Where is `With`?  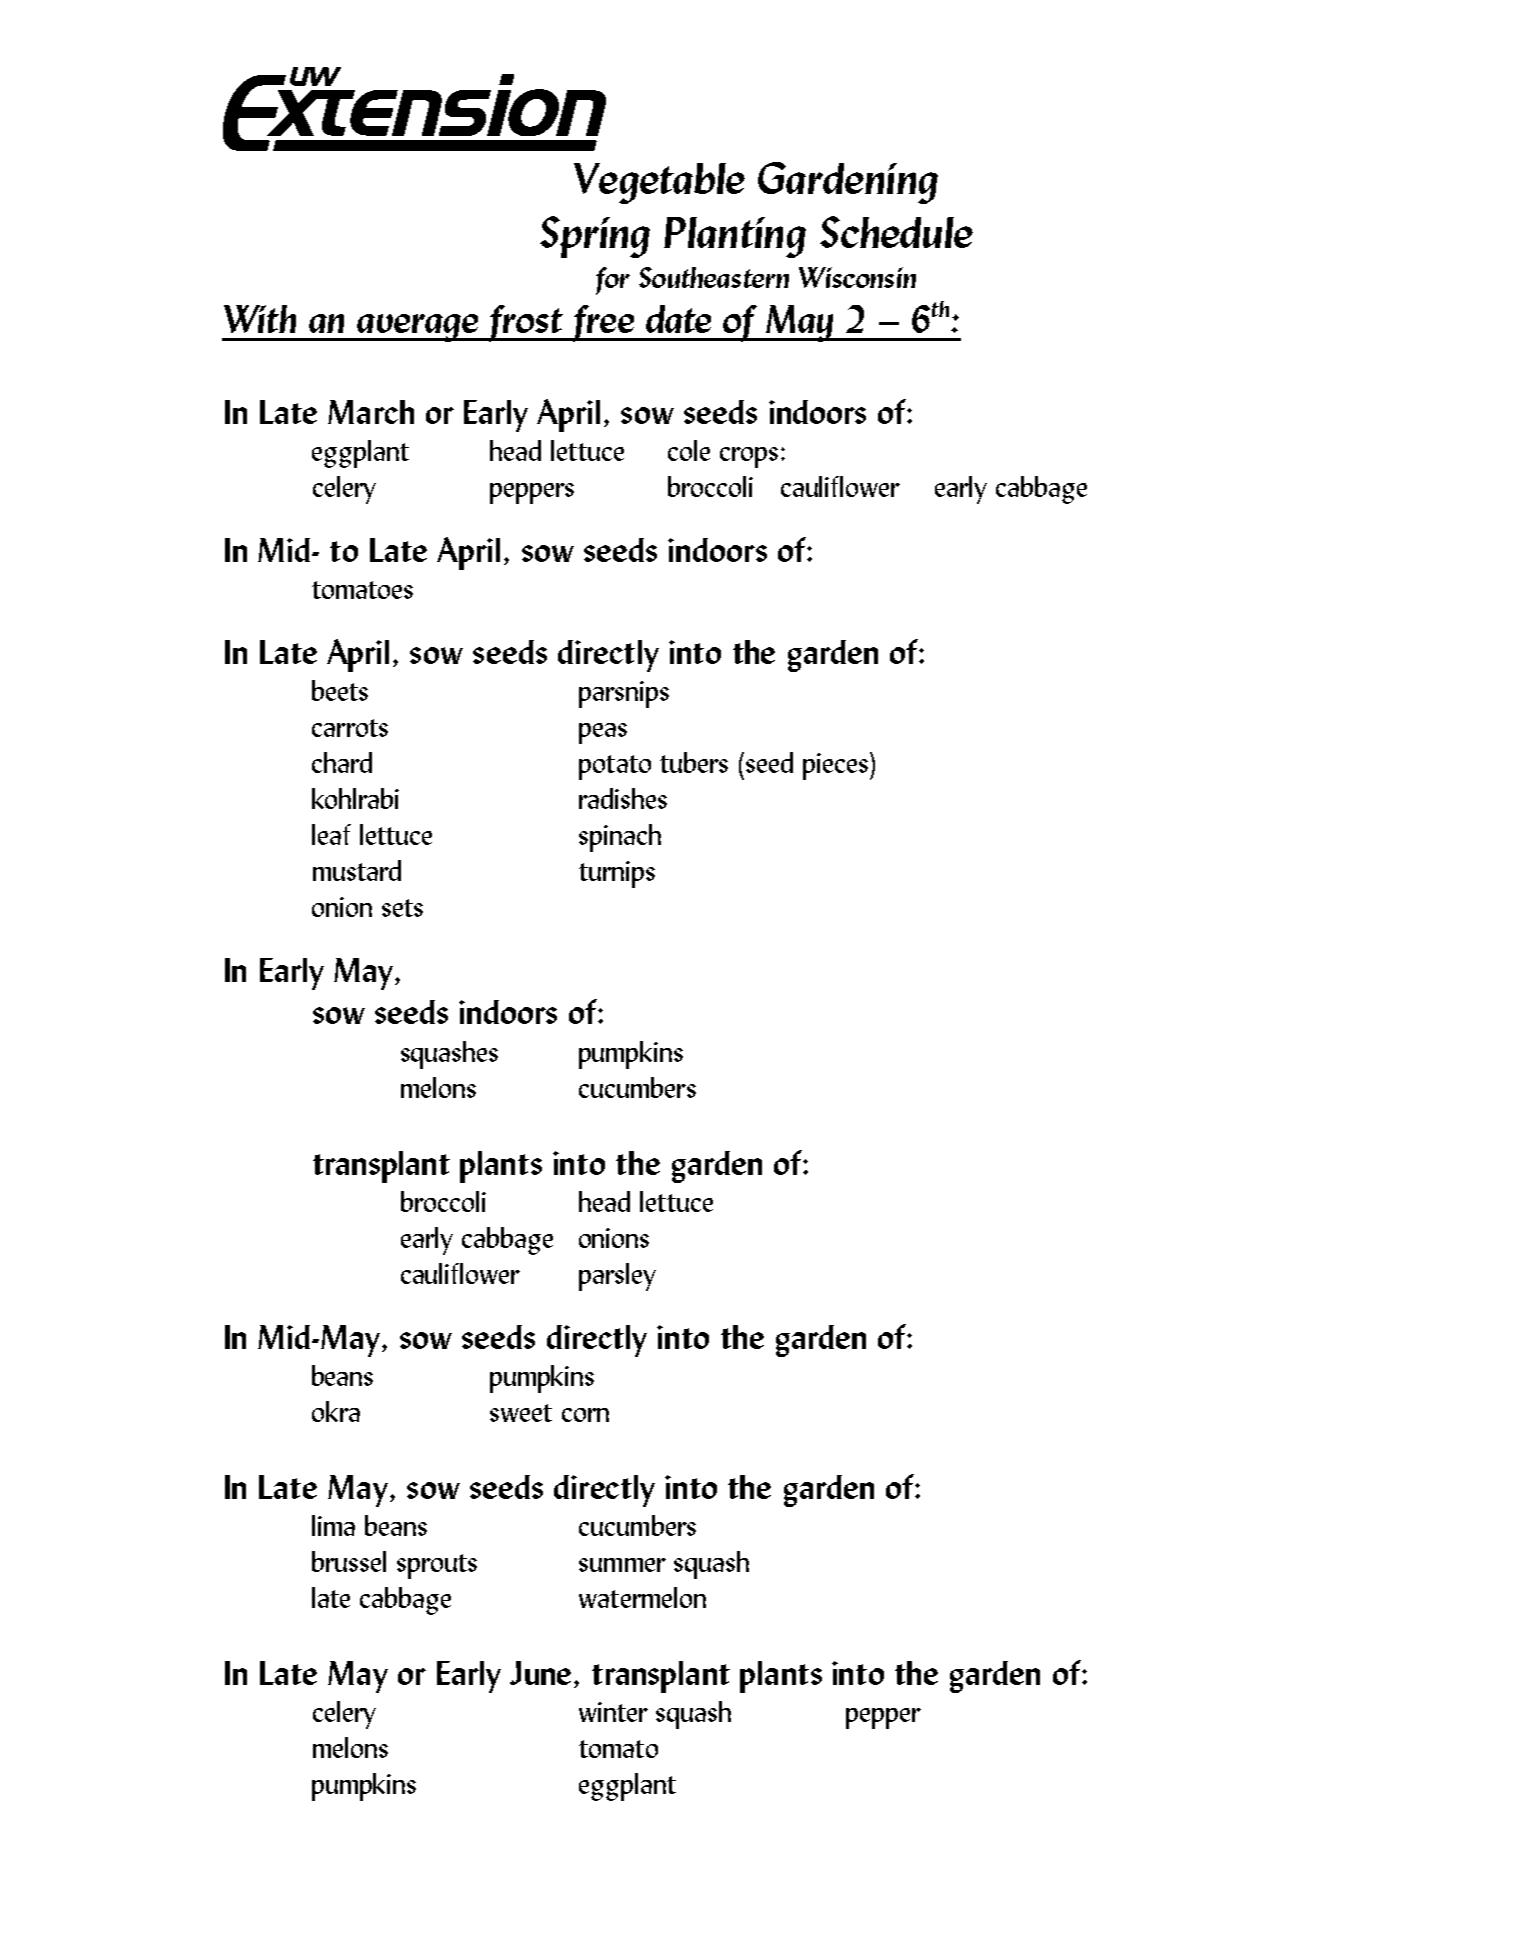 With is located at coordinates (260, 319).
